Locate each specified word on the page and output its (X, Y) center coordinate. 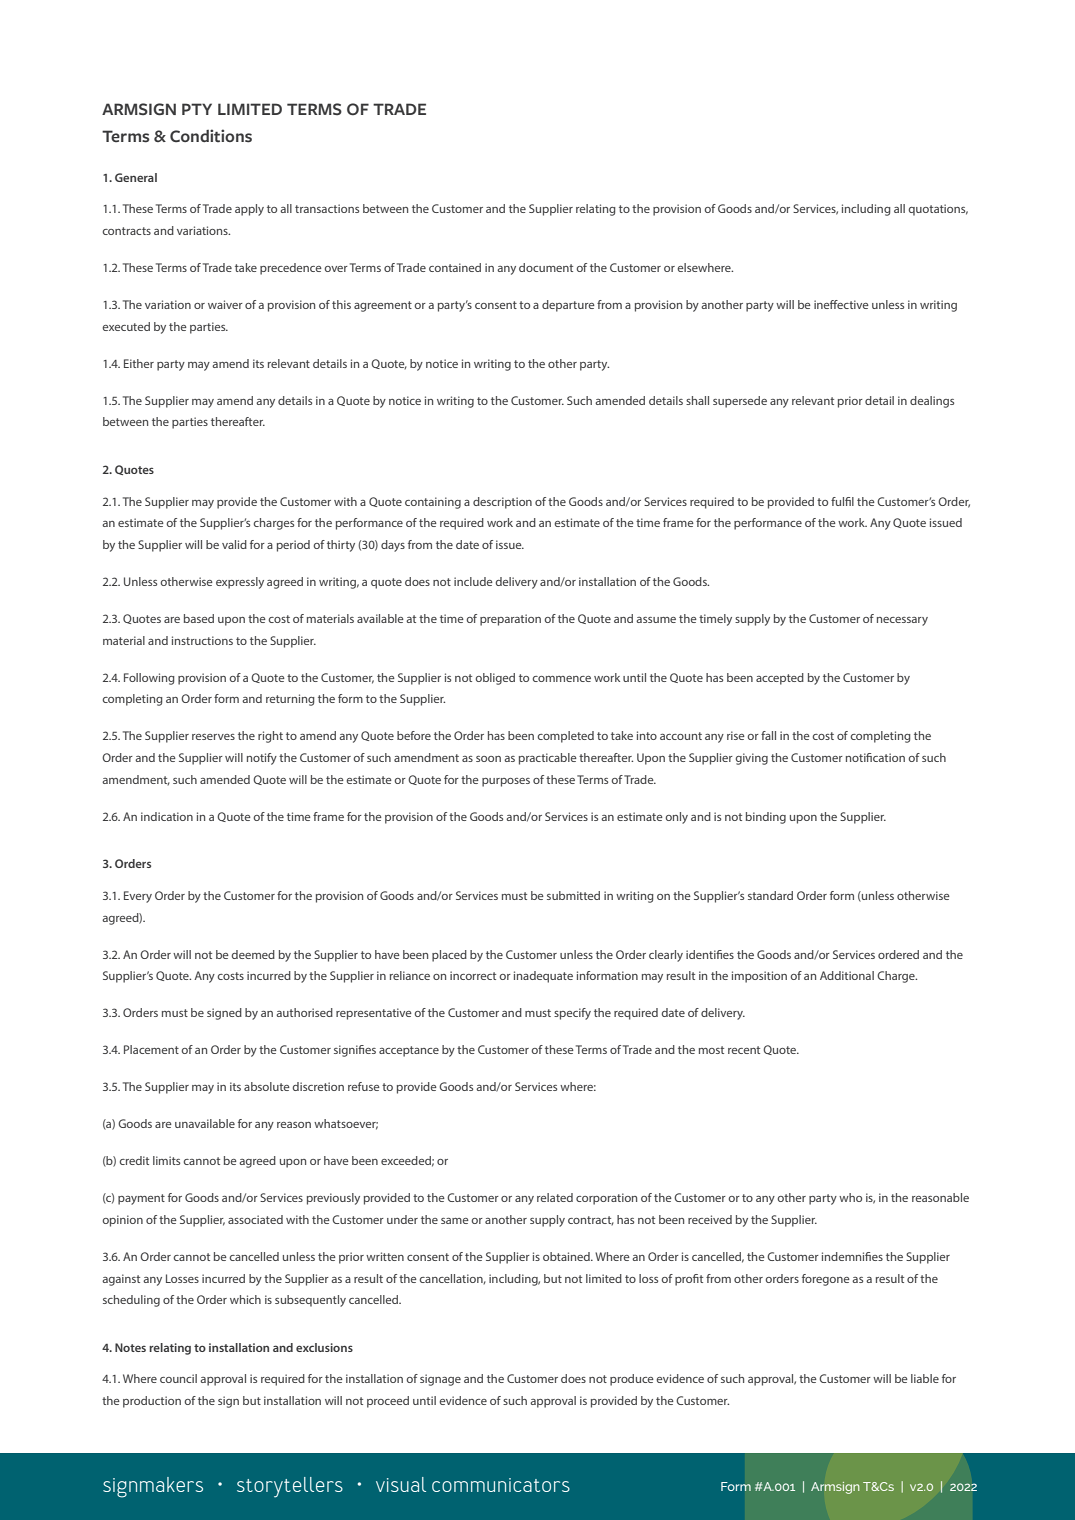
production (152, 1402)
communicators (501, 1485)
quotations (938, 210)
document (546, 267)
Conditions (211, 136)
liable (925, 1378)
